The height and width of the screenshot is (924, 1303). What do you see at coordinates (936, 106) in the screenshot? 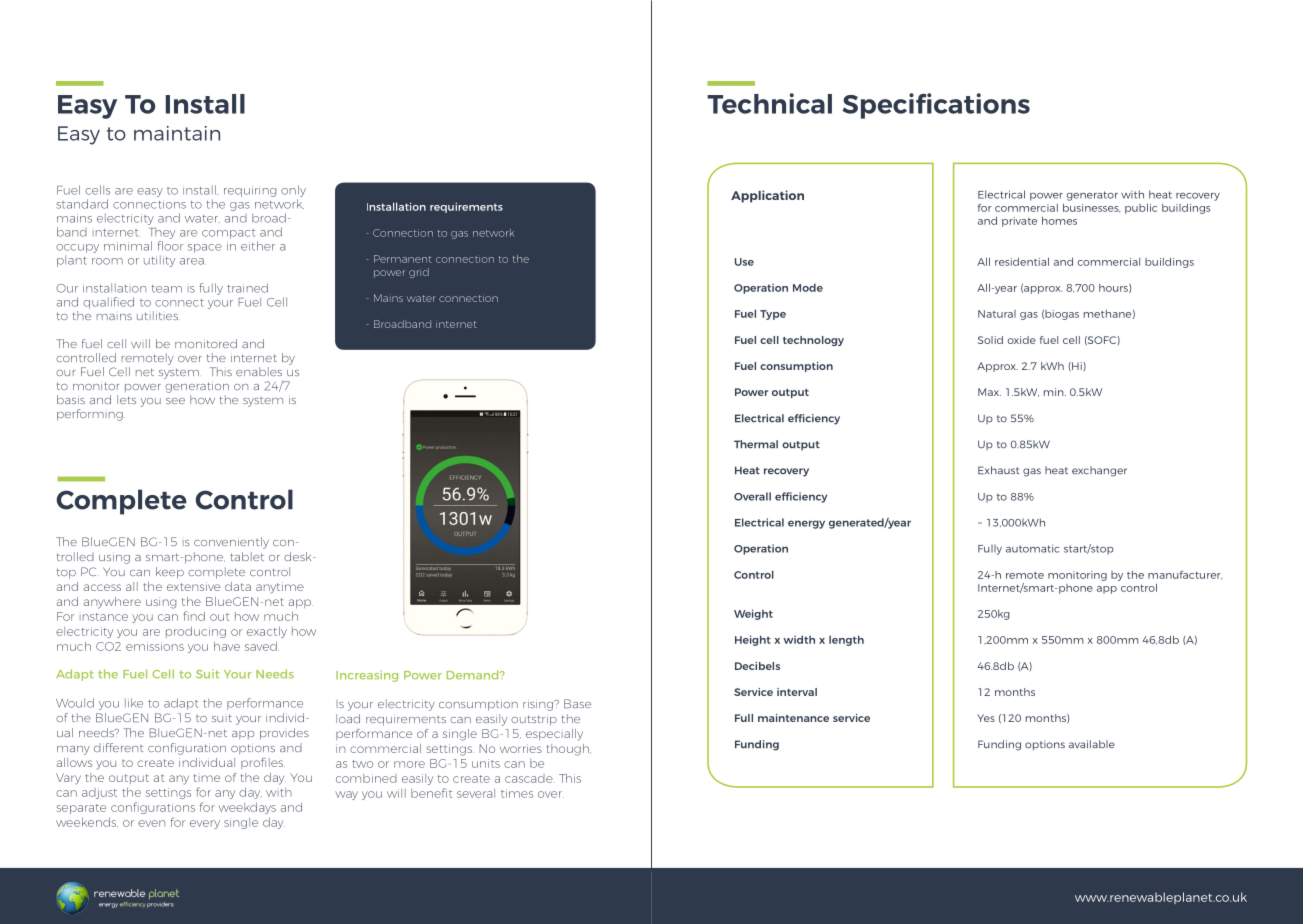
I see `Specifications` at bounding box center [936, 106].
